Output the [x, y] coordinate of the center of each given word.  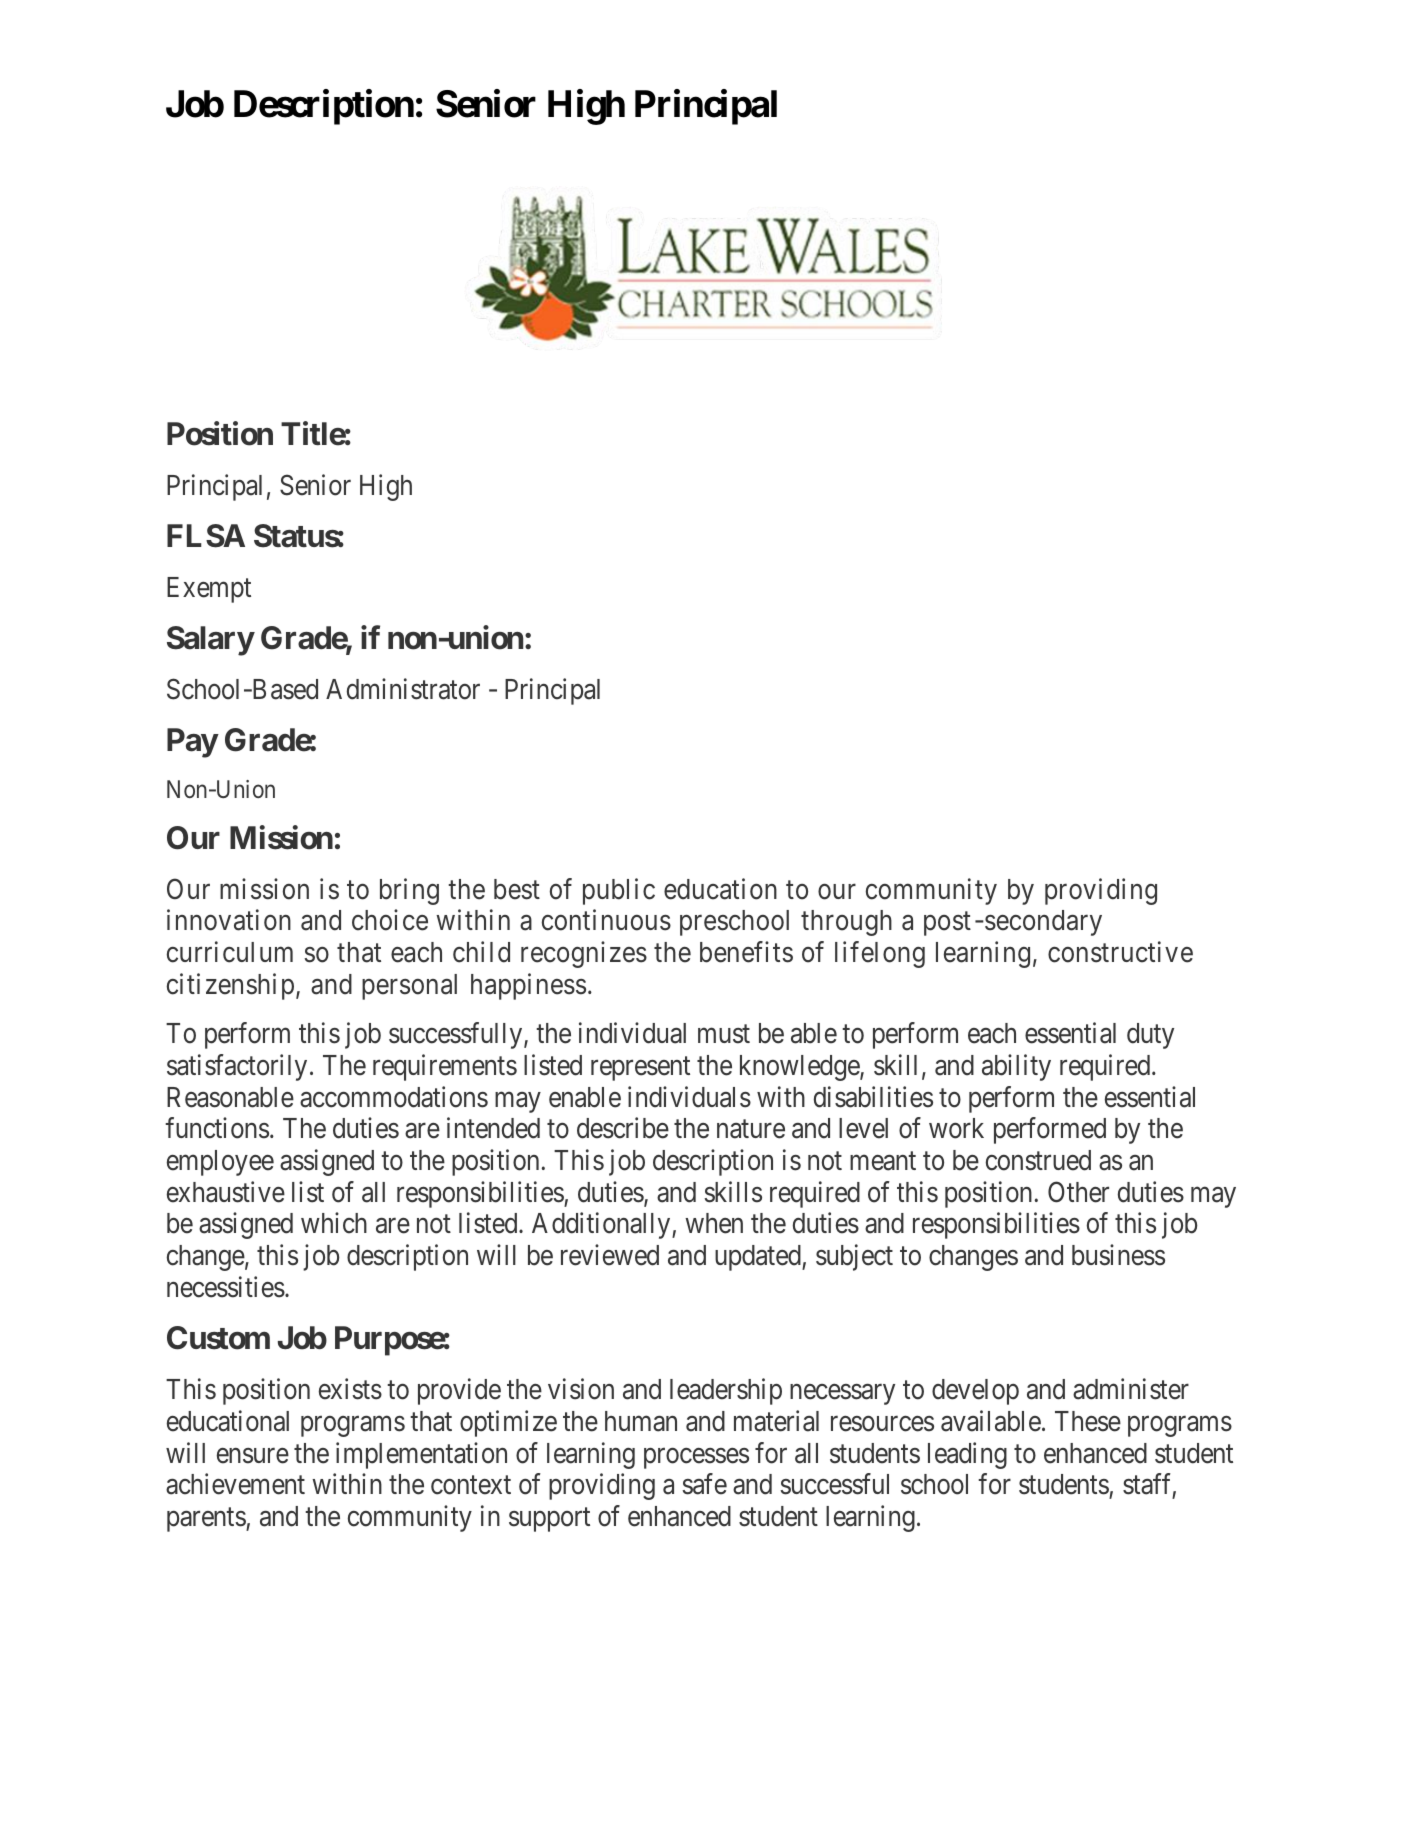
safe [704, 1484]
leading [967, 1455]
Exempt [209, 590]
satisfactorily [237, 1067]
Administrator [403, 689]
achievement [235, 1484]
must [724, 1034]
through [846, 923]
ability [1016, 1067]
